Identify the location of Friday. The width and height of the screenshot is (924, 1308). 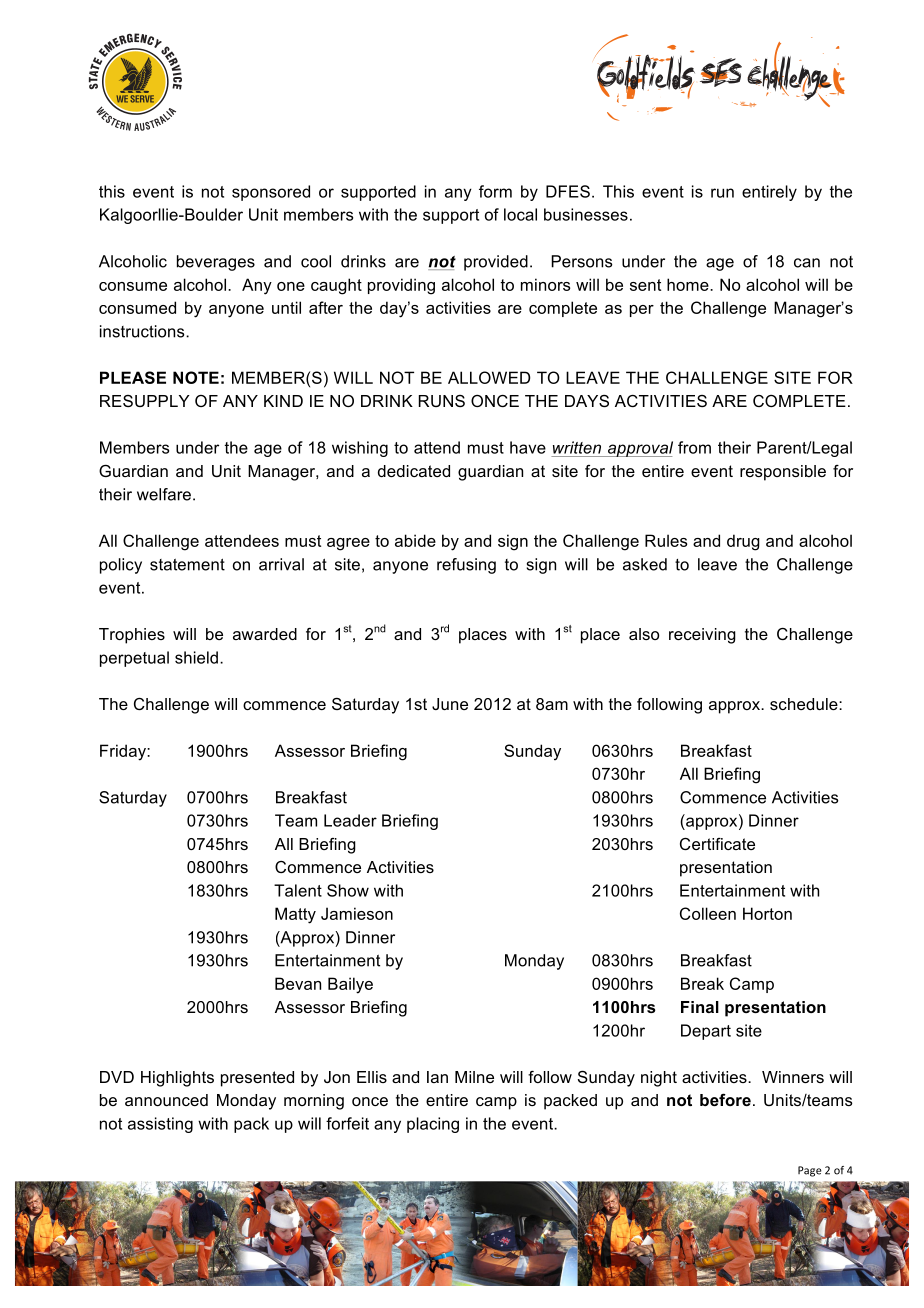
(124, 752).
